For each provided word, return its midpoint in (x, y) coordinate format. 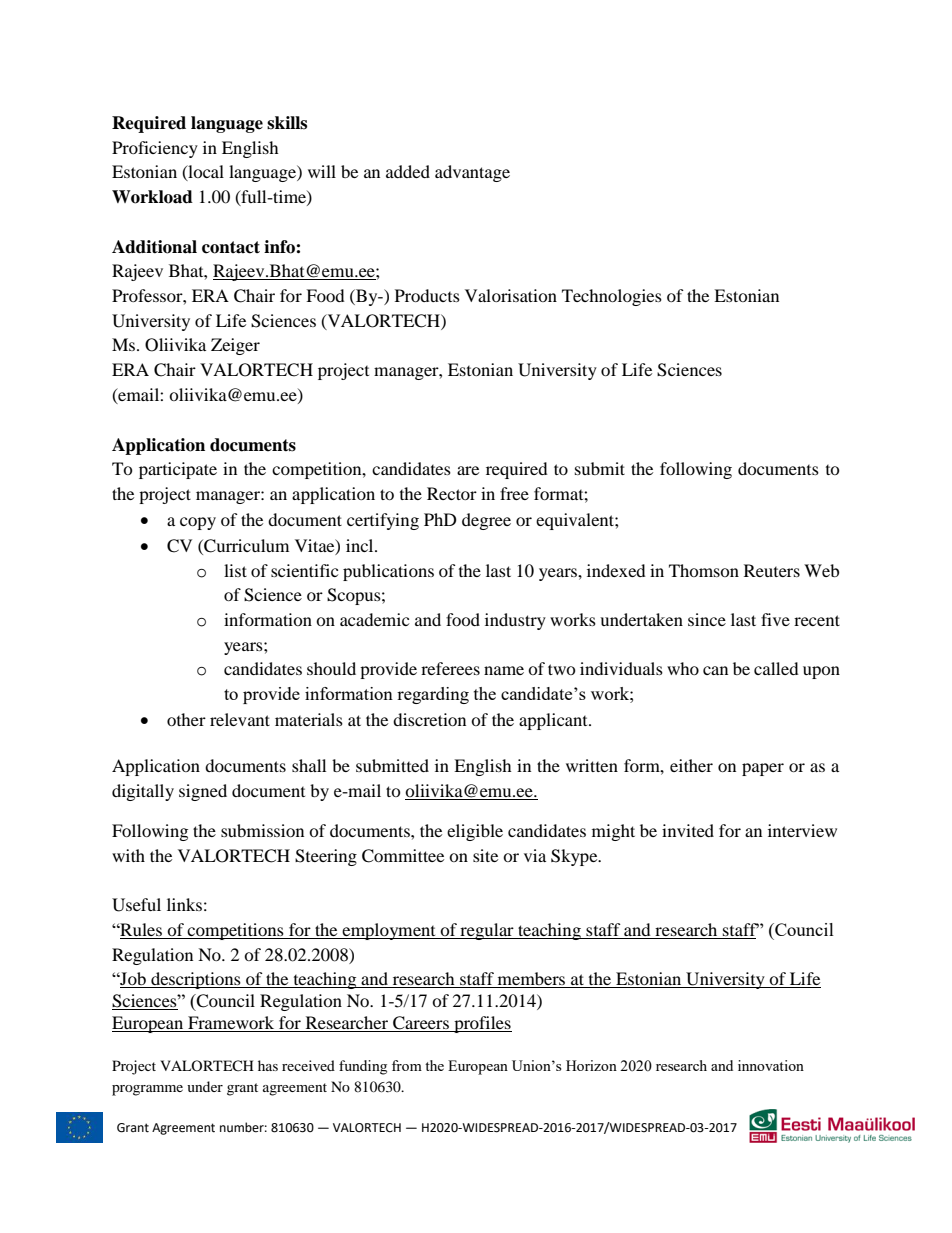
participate (178, 470)
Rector (452, 493)
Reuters (772, 570)
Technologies (612, 297)
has (268, 1065)
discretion (429, 719)
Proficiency (155, 149)
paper (763, 769)
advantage (472, 173)
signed (203, 792)
